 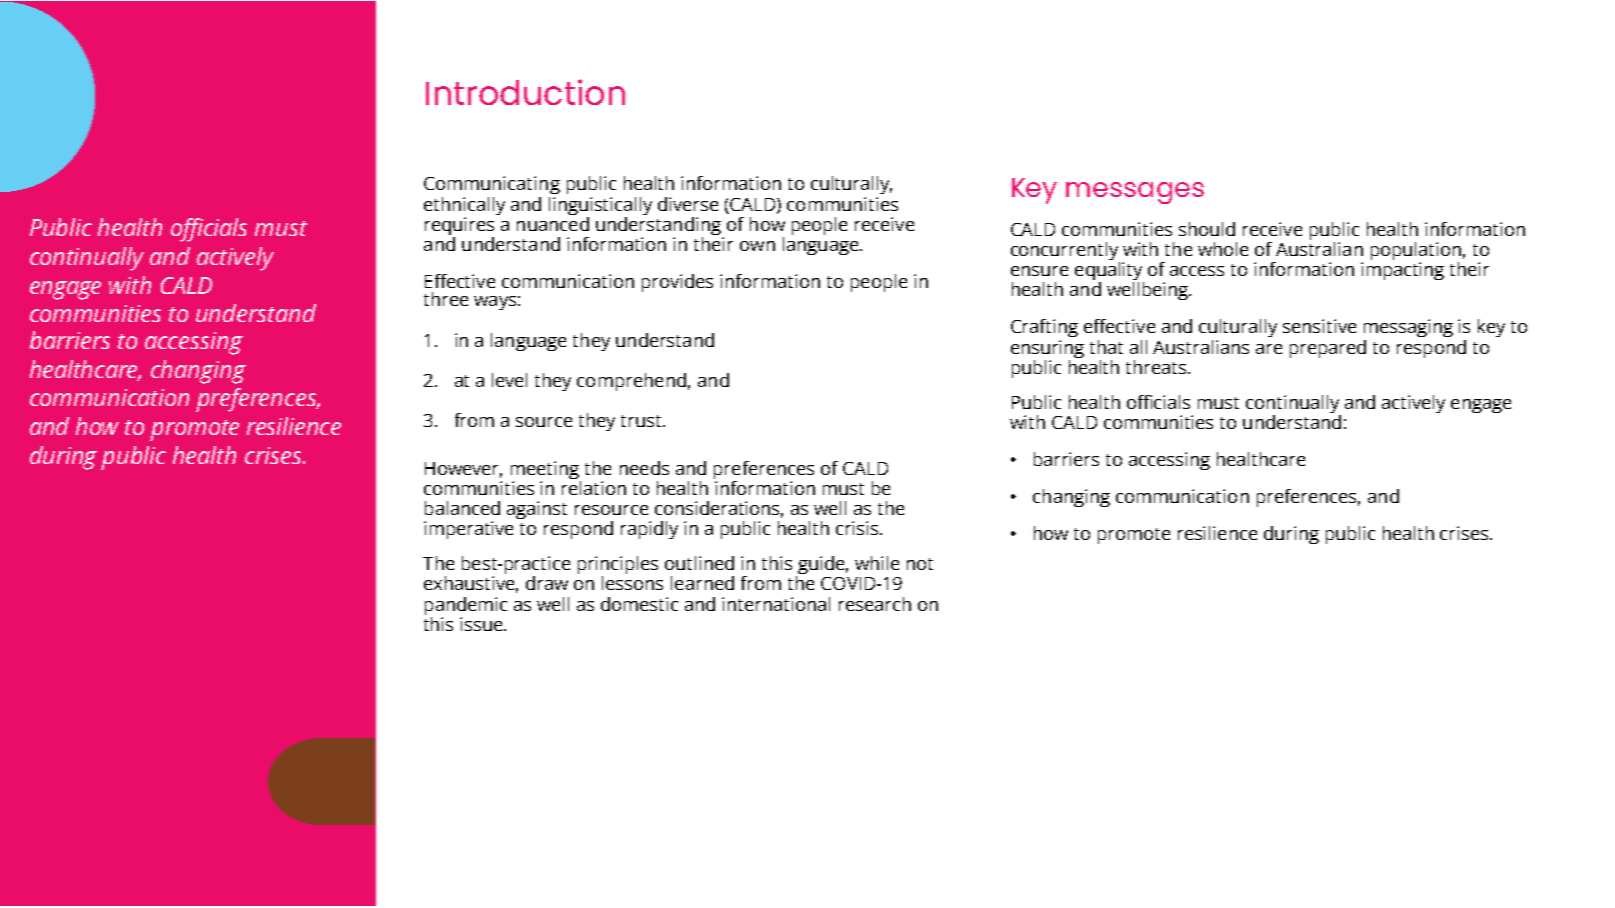 What do you see at coordinates (1135, 193) in the screenshot?
I see `messages` at bounding box center [1135, 193].
